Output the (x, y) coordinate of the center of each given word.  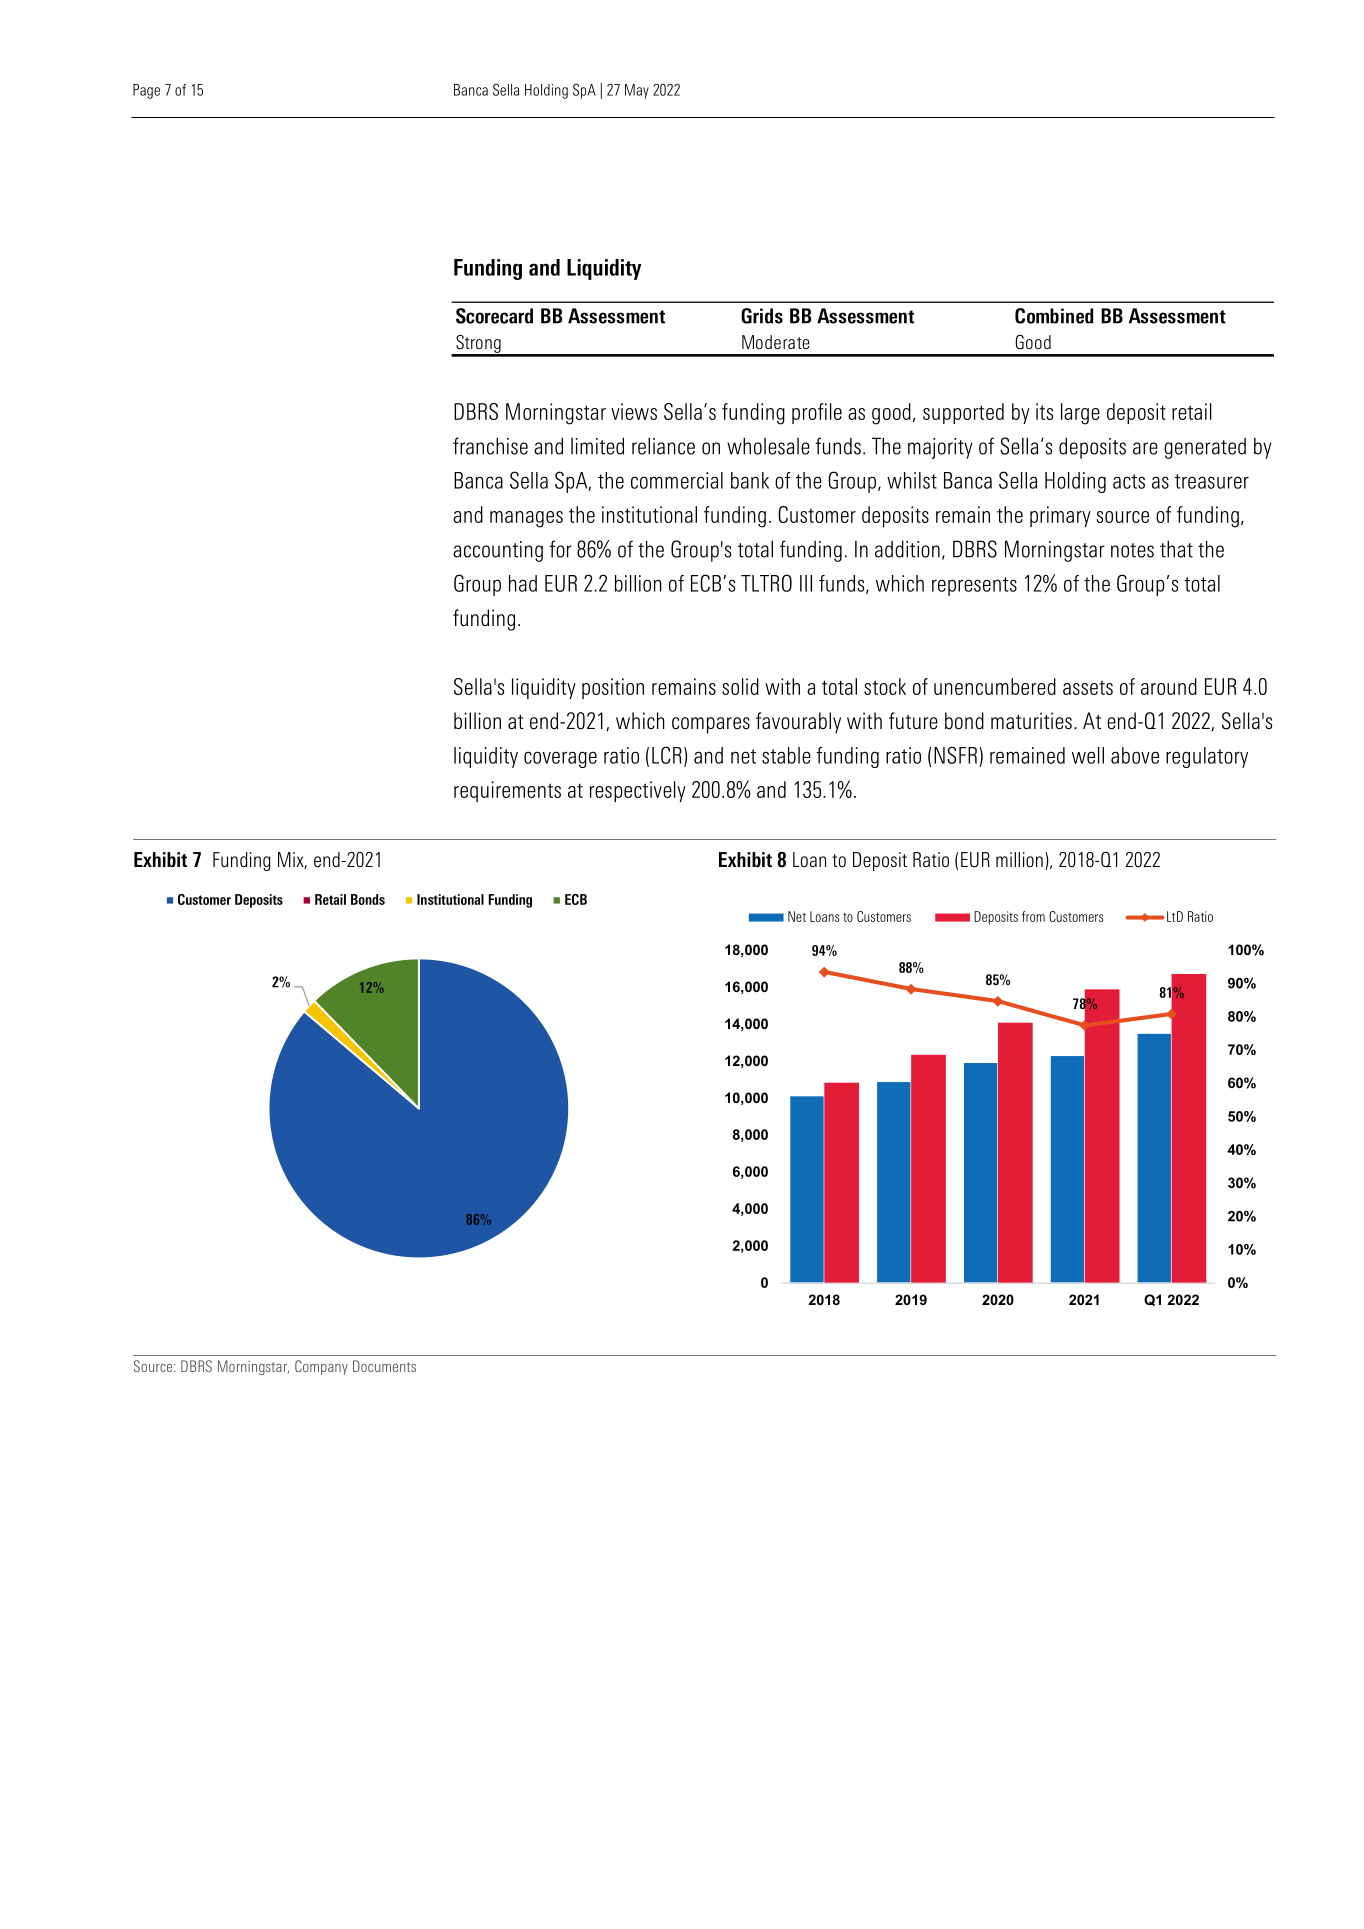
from (1033, 916)
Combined (1054, 316)
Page (146, 91)
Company (321, 1367)
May (637, 91)
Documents (384, 1366)
